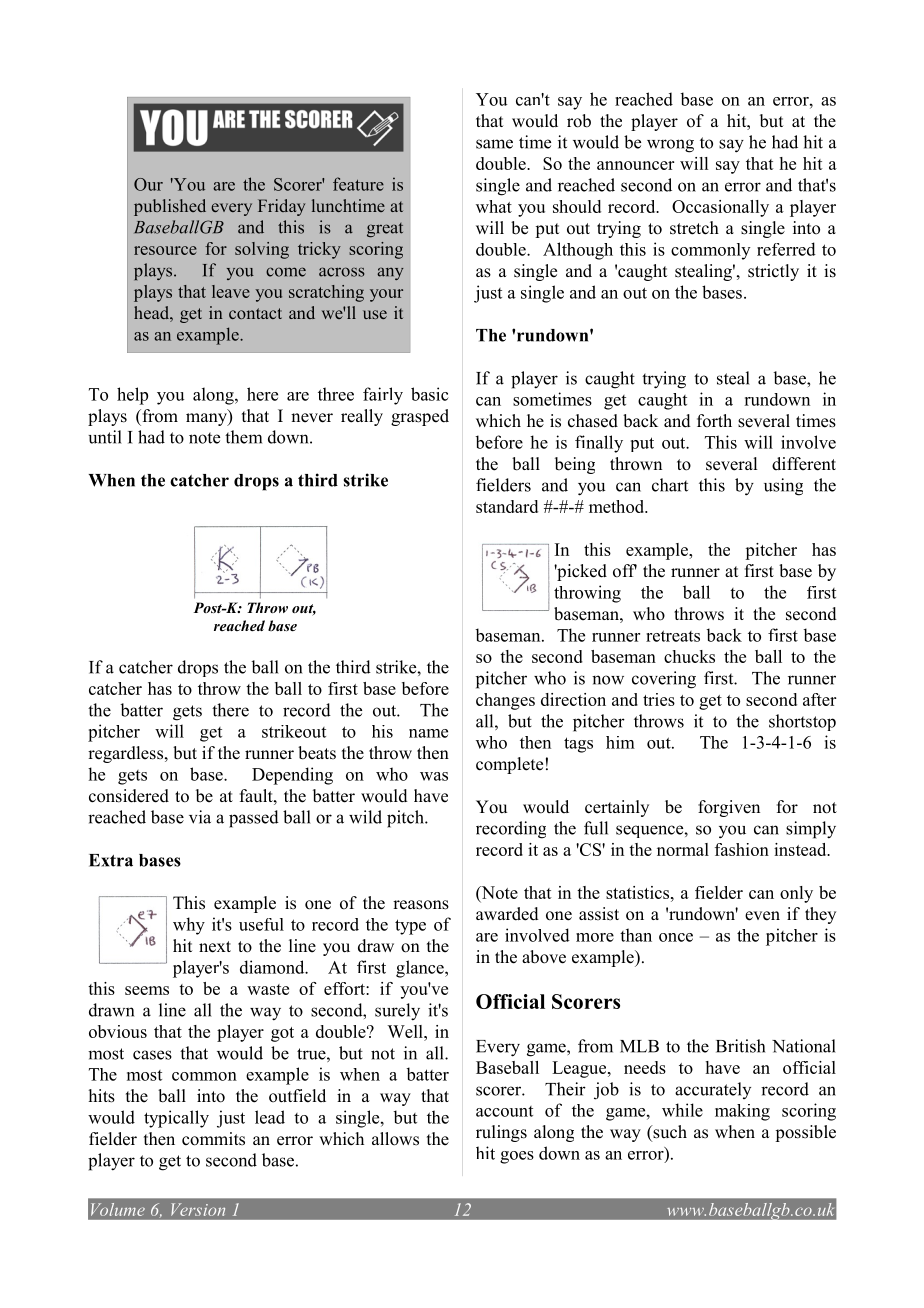 Image resolution: width=924 pixels, height=1308 pixels. I want to click on them, so click(243, 437).
